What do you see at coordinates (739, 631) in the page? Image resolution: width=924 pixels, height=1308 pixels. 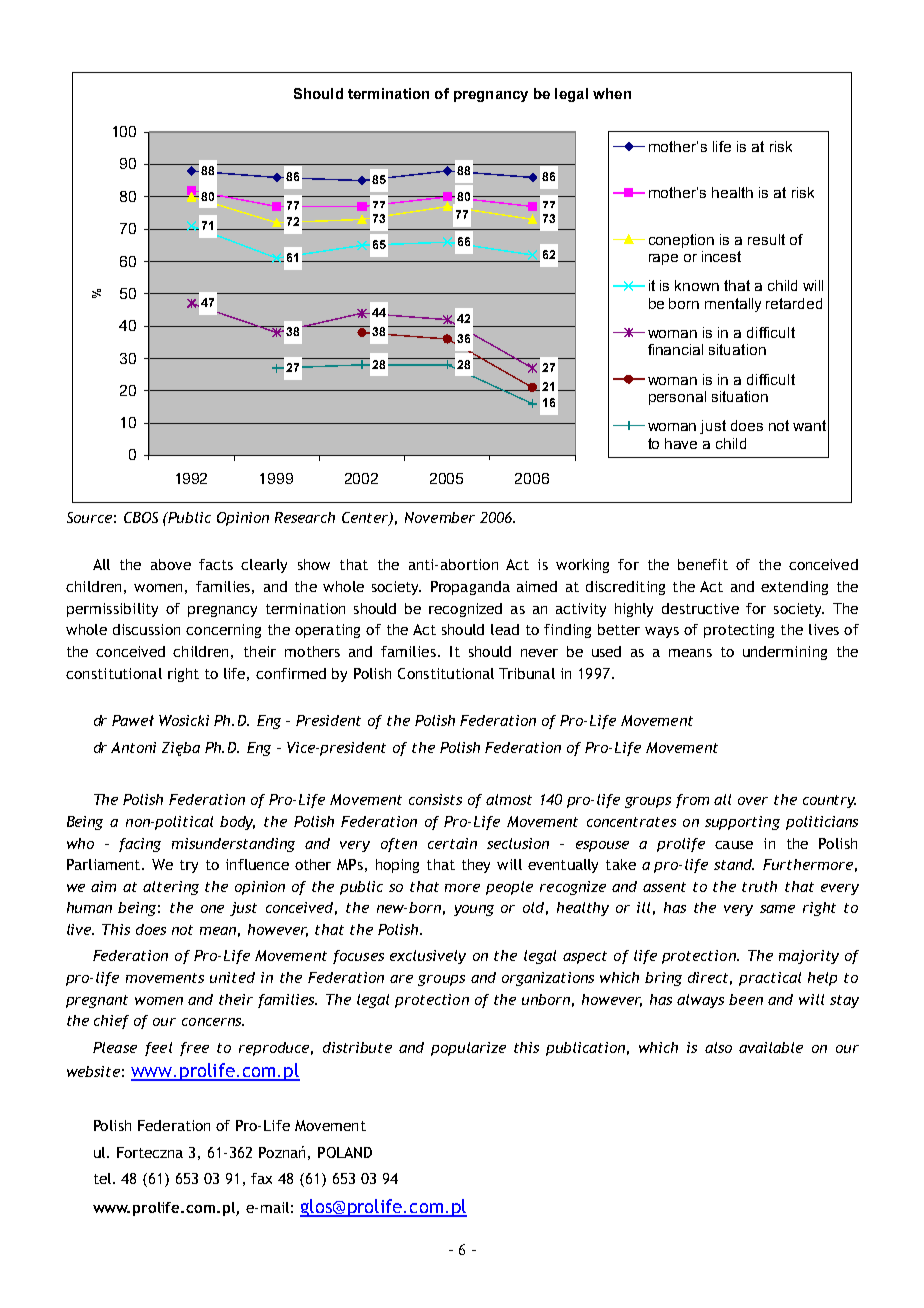 I see `protecting` at bounding box center [739, 631].
